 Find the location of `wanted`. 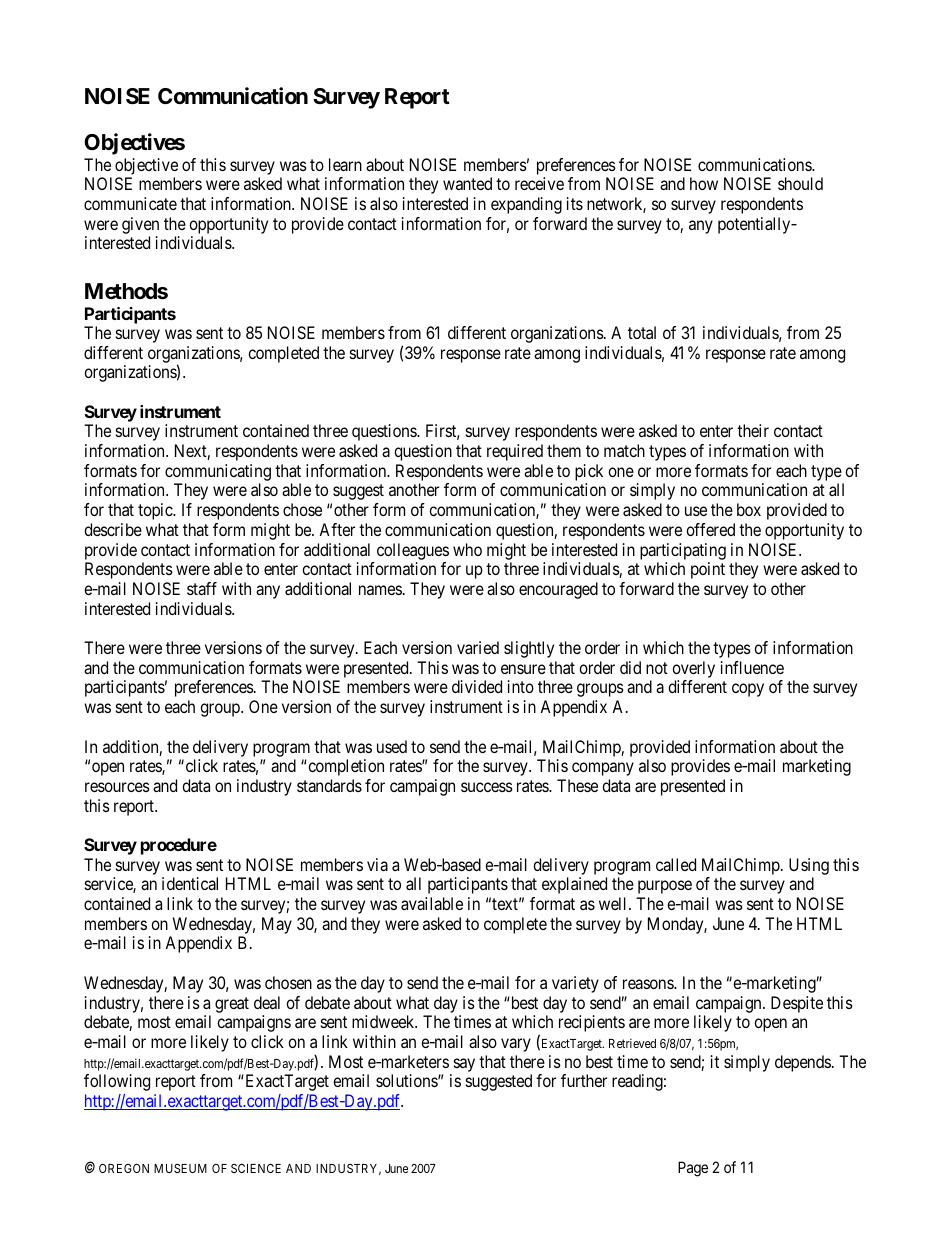

wanted is located at coordinates (467, 183).
